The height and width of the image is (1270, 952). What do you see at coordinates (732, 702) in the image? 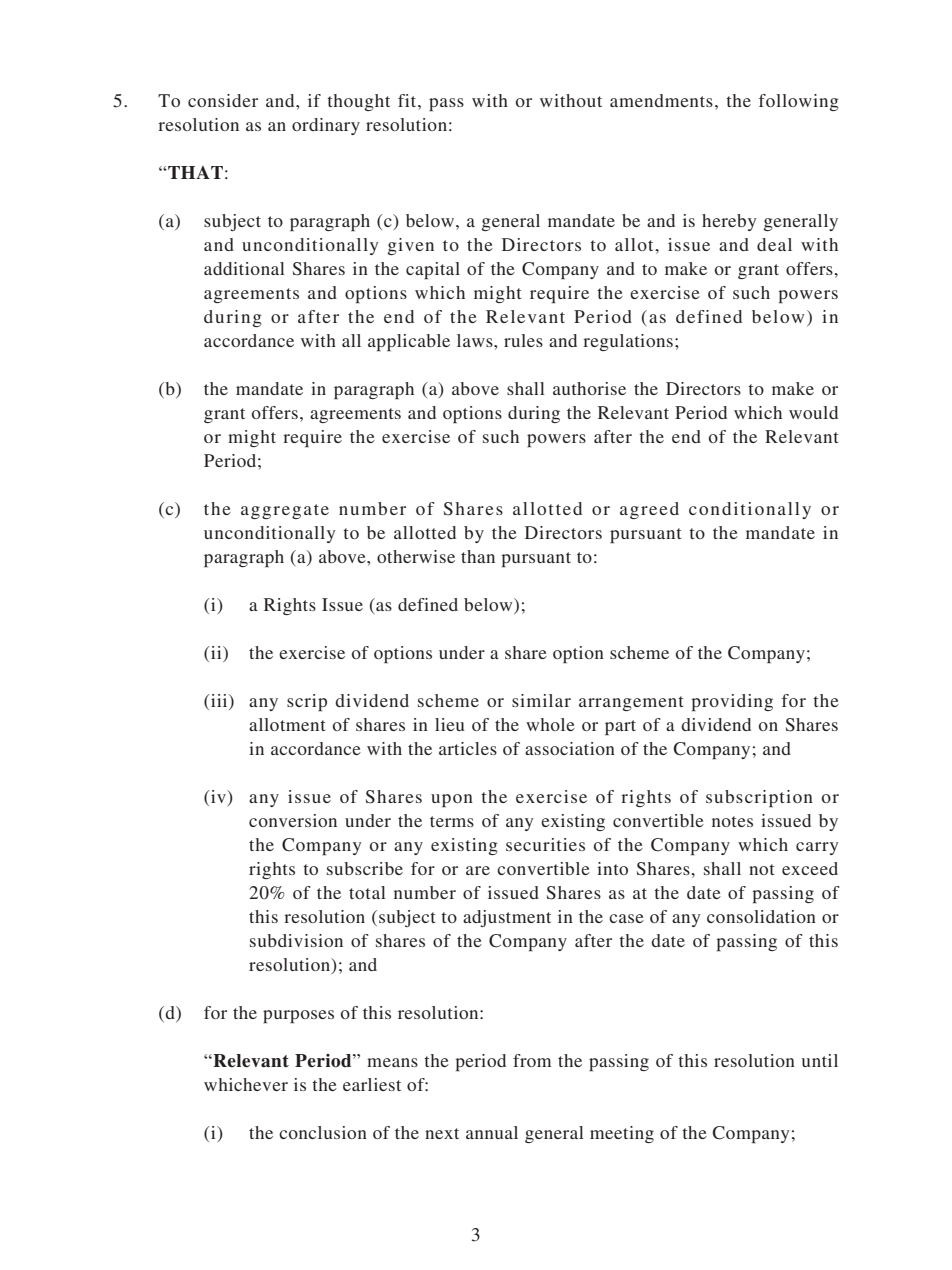
I see `providing` at bounding box center [732, 702].
